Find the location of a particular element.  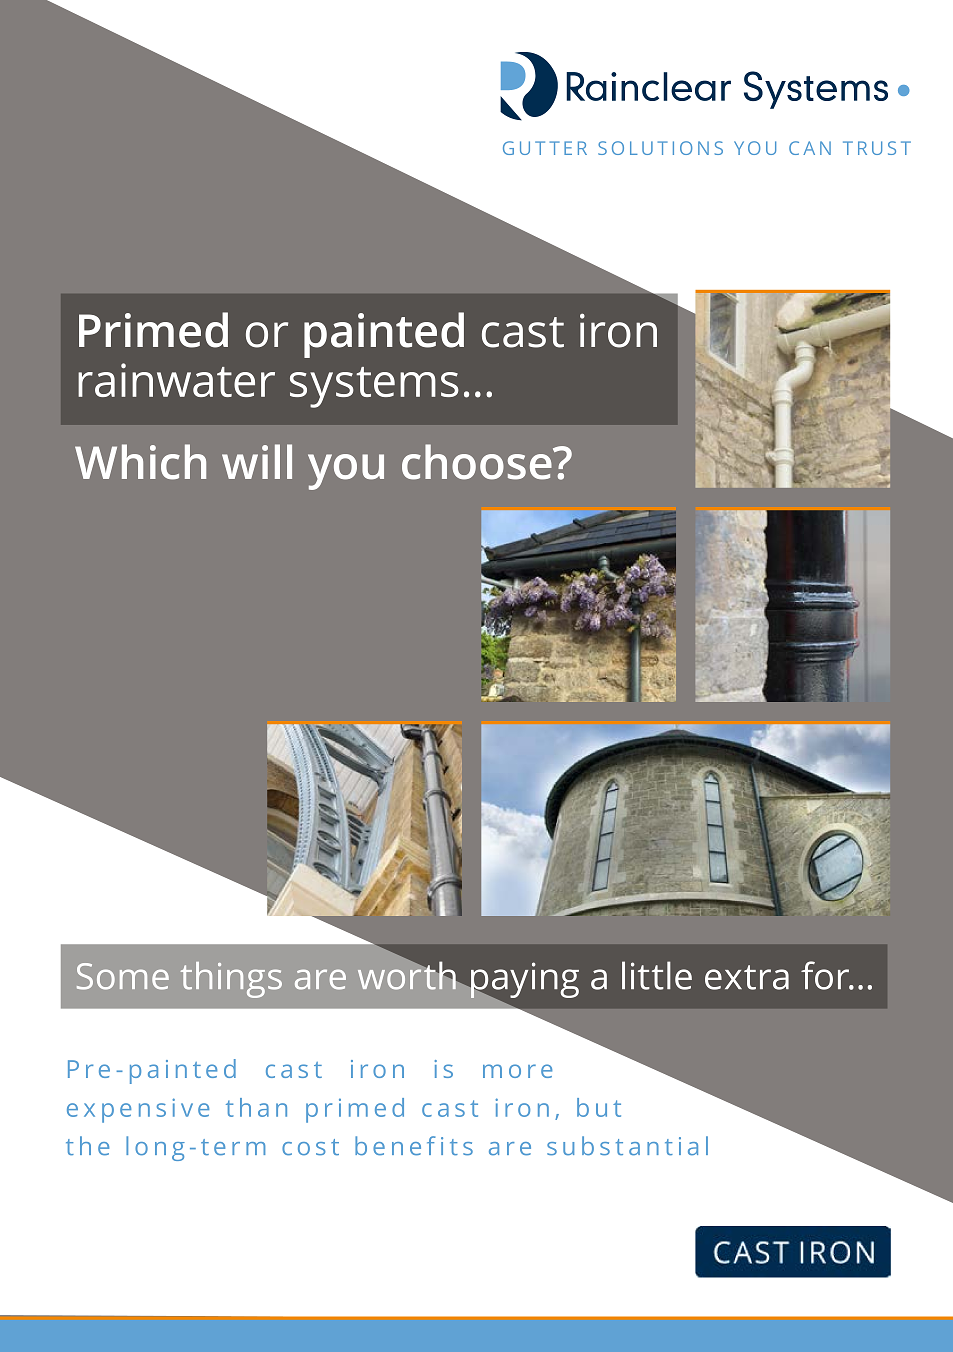

systems is located at coordinates (374, 387).
